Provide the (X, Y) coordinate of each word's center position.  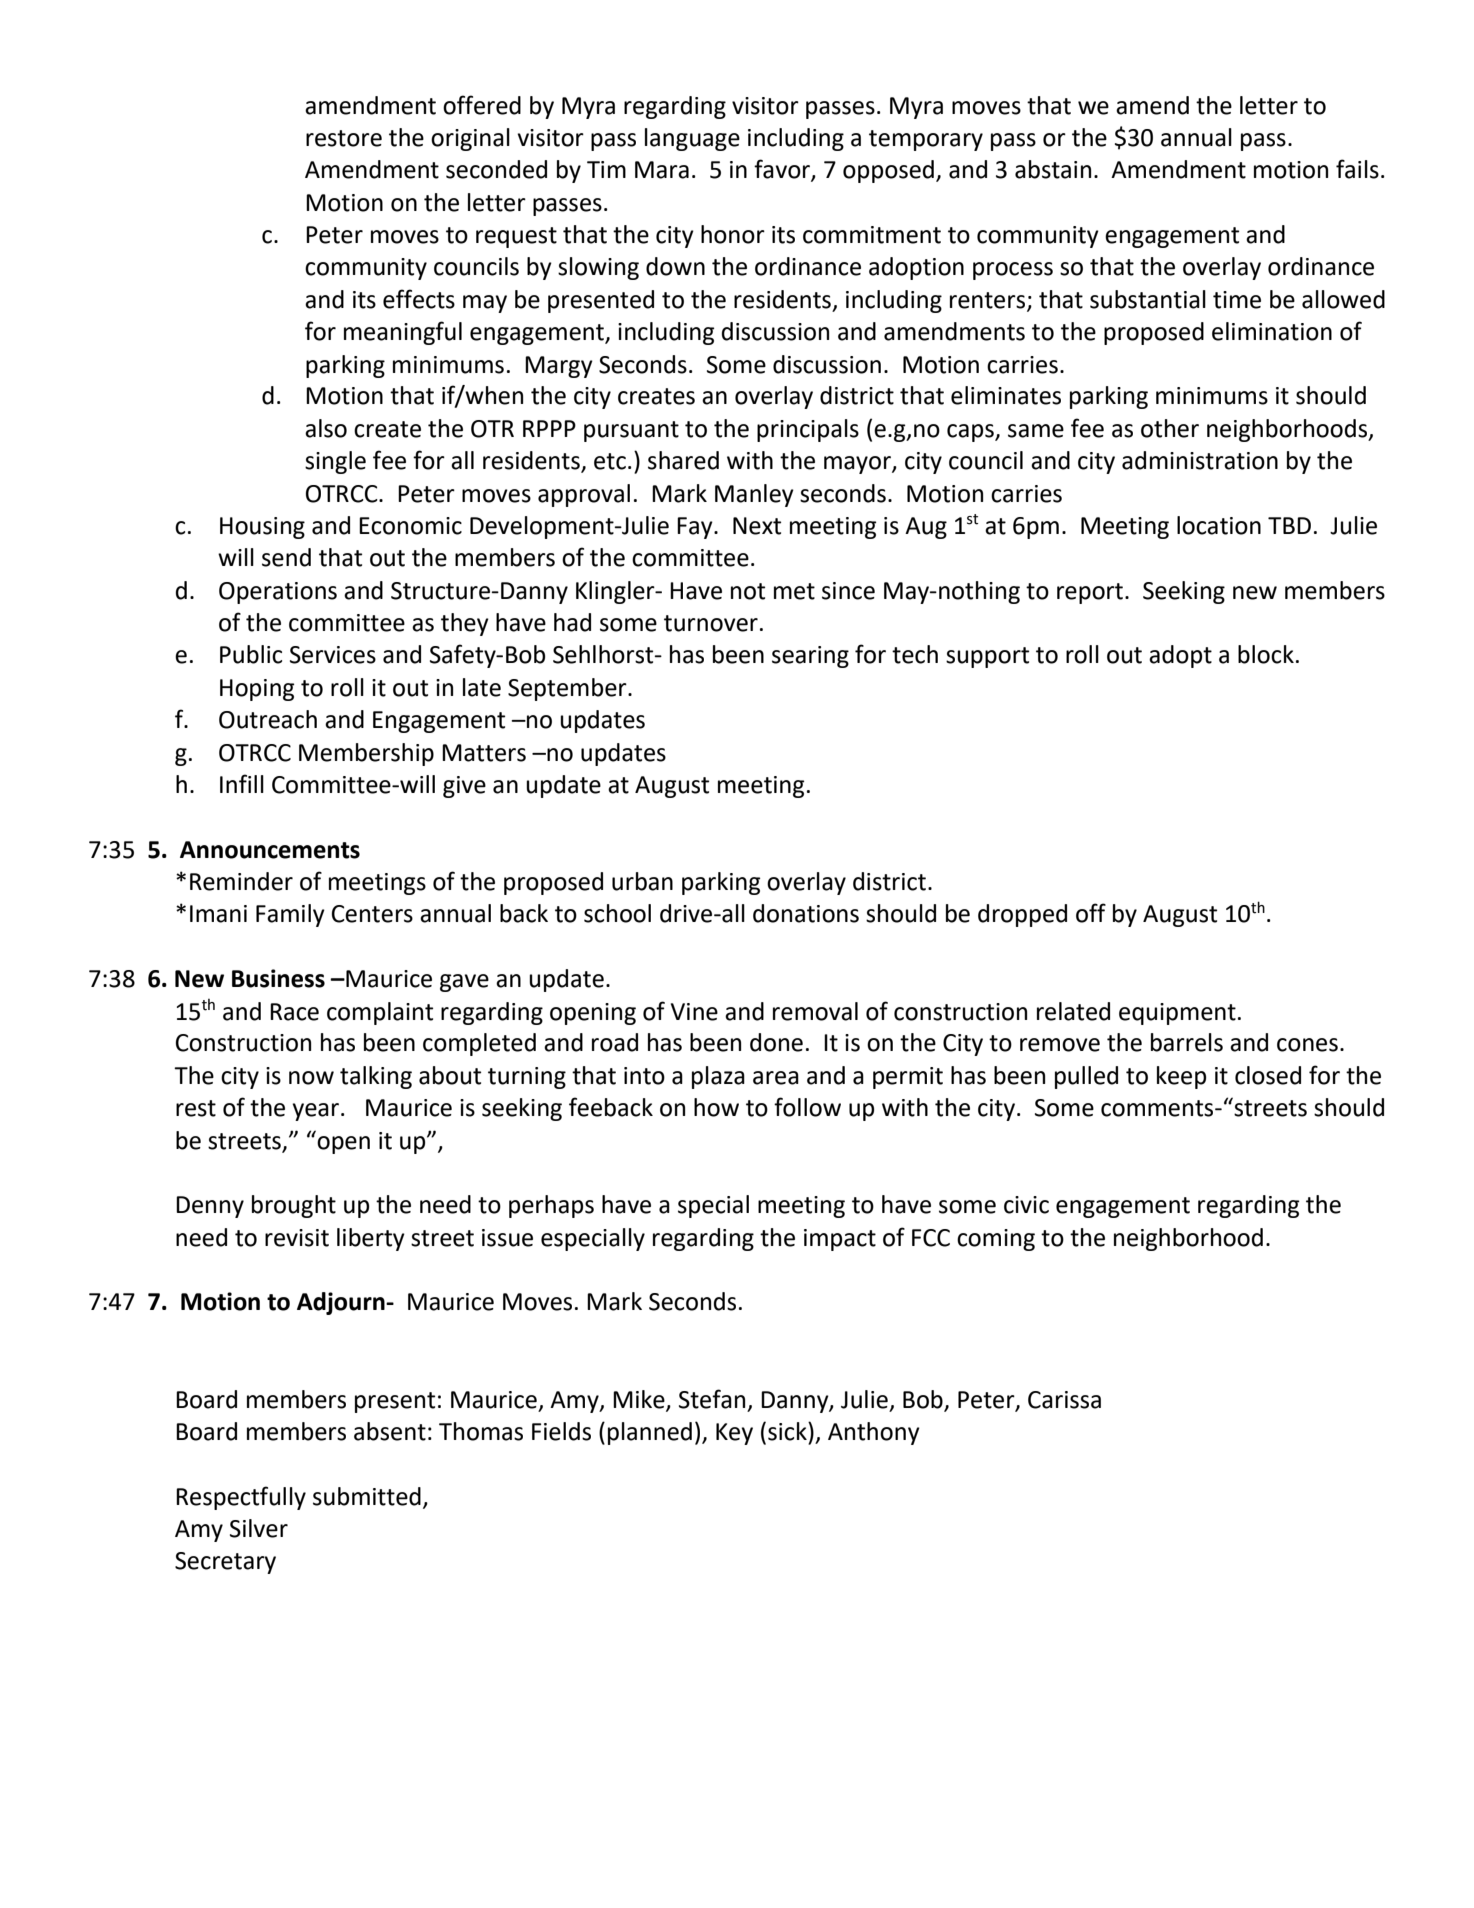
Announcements (270, 850)
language (692, 139)
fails (1357, 169)
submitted (367, 1496)
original (470, 139)
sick (788, 1431)
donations (806, 913)
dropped (1022, 915)
